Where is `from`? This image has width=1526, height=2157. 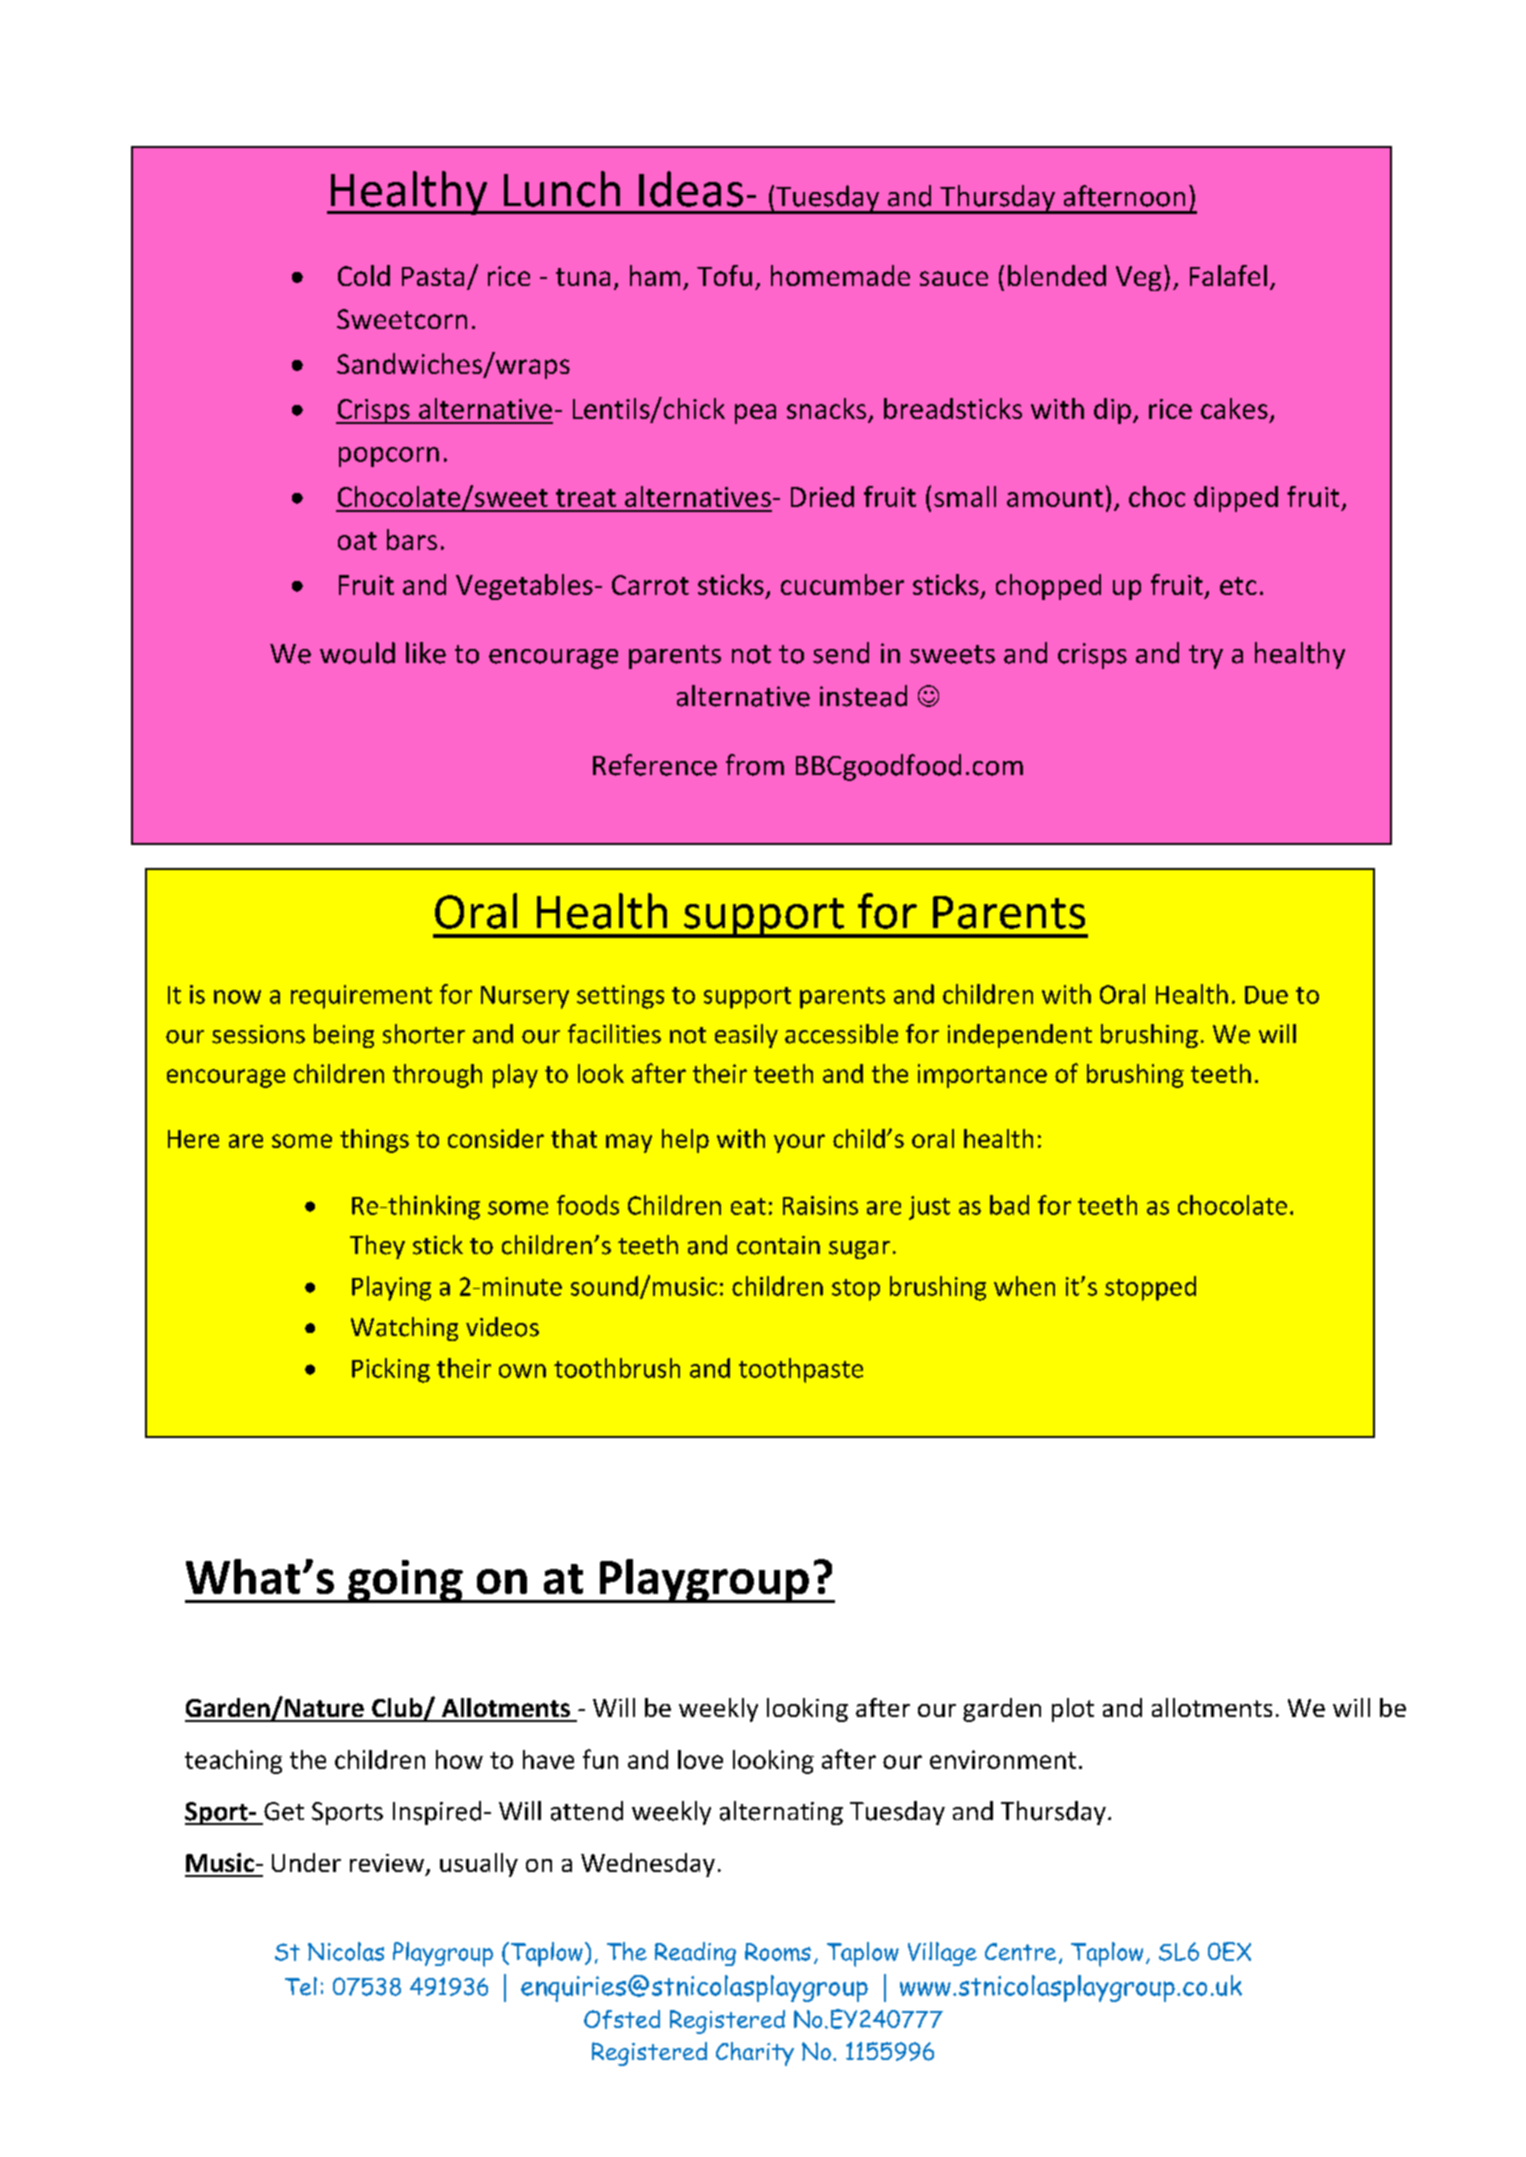 from is located at coordinates (755, 765).
